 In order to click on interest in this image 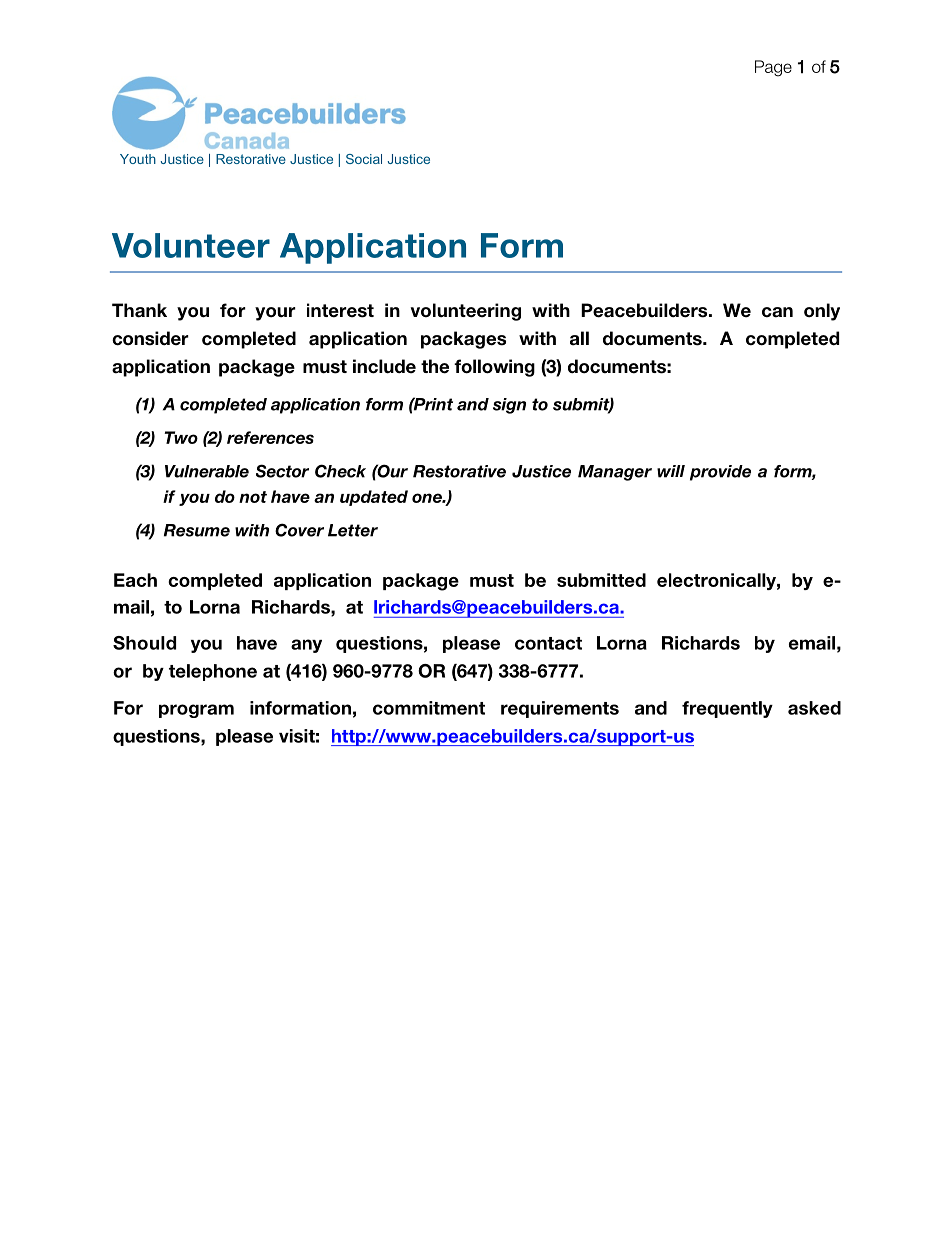, I will do `click(340, 310)`.
